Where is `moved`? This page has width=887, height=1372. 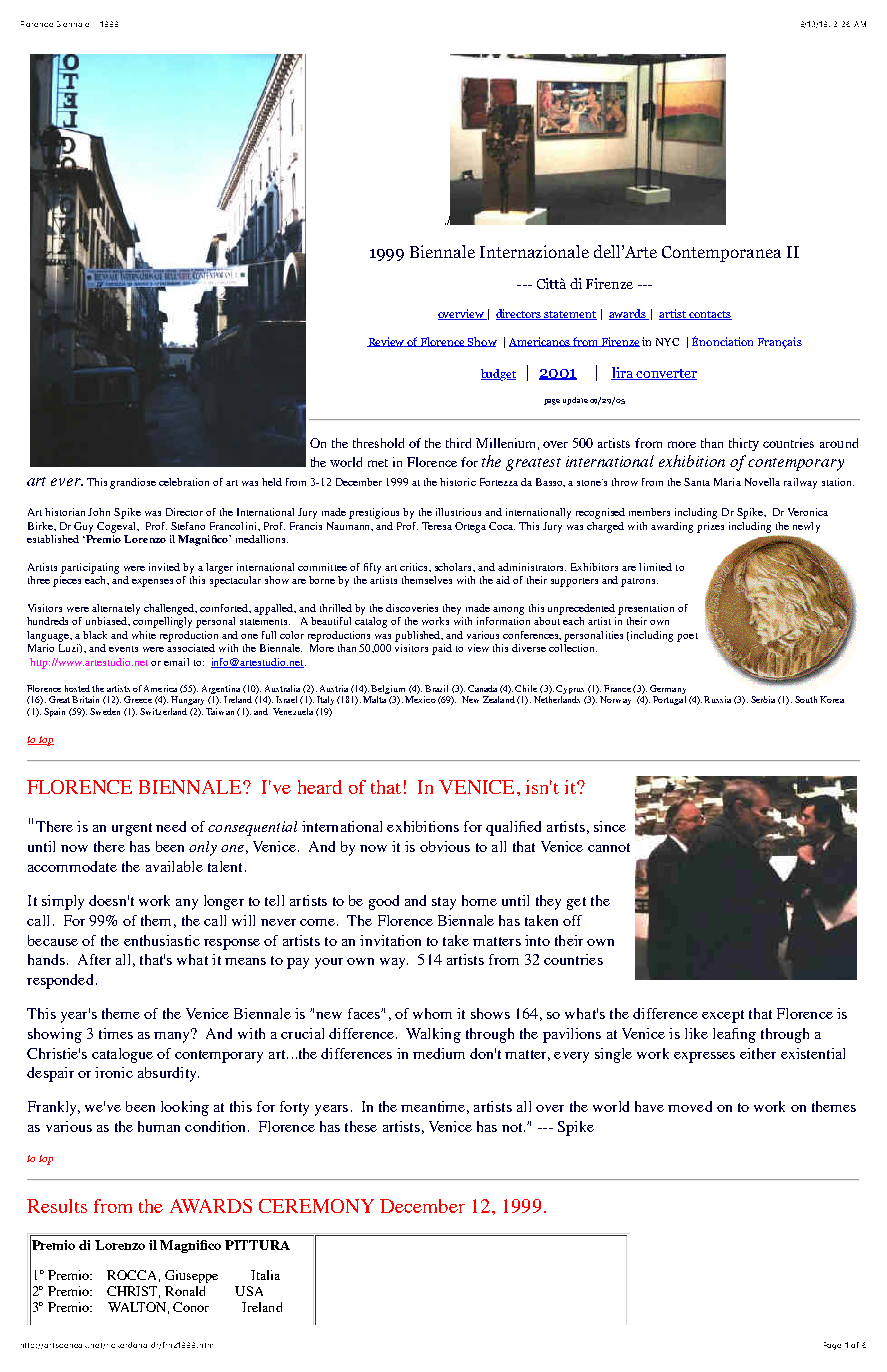
moved is located at coordinates (690, 1106).
